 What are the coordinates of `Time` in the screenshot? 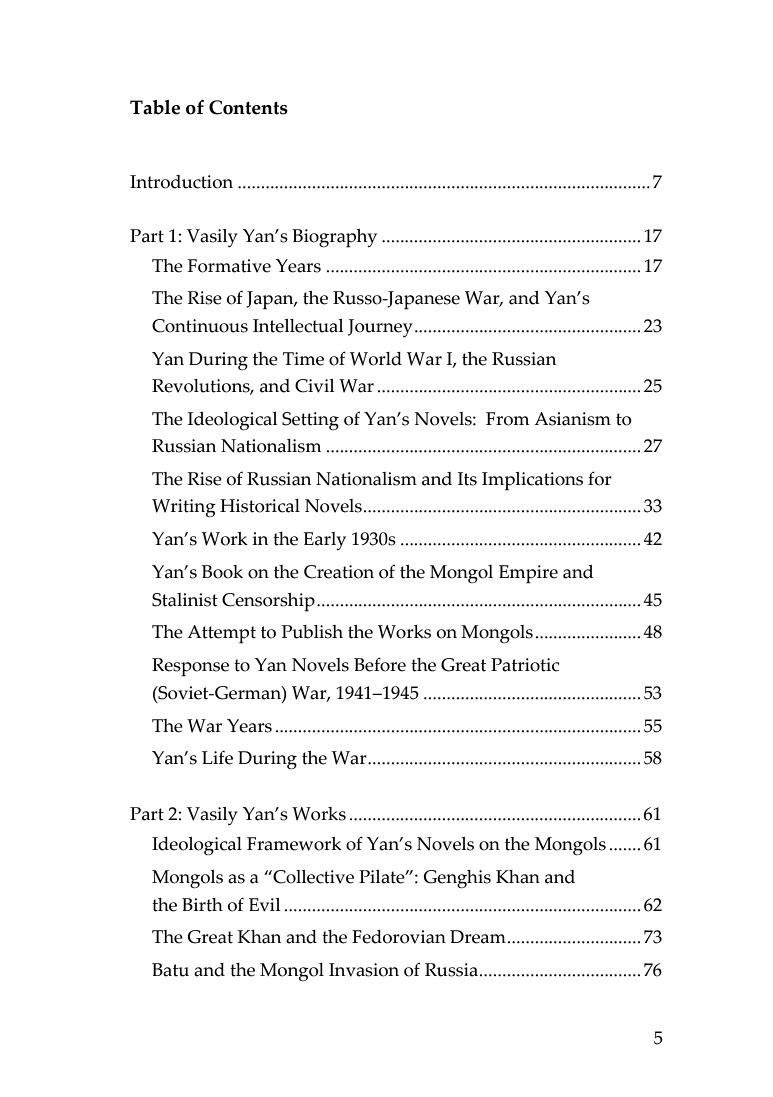 It's located at (303, 359).
